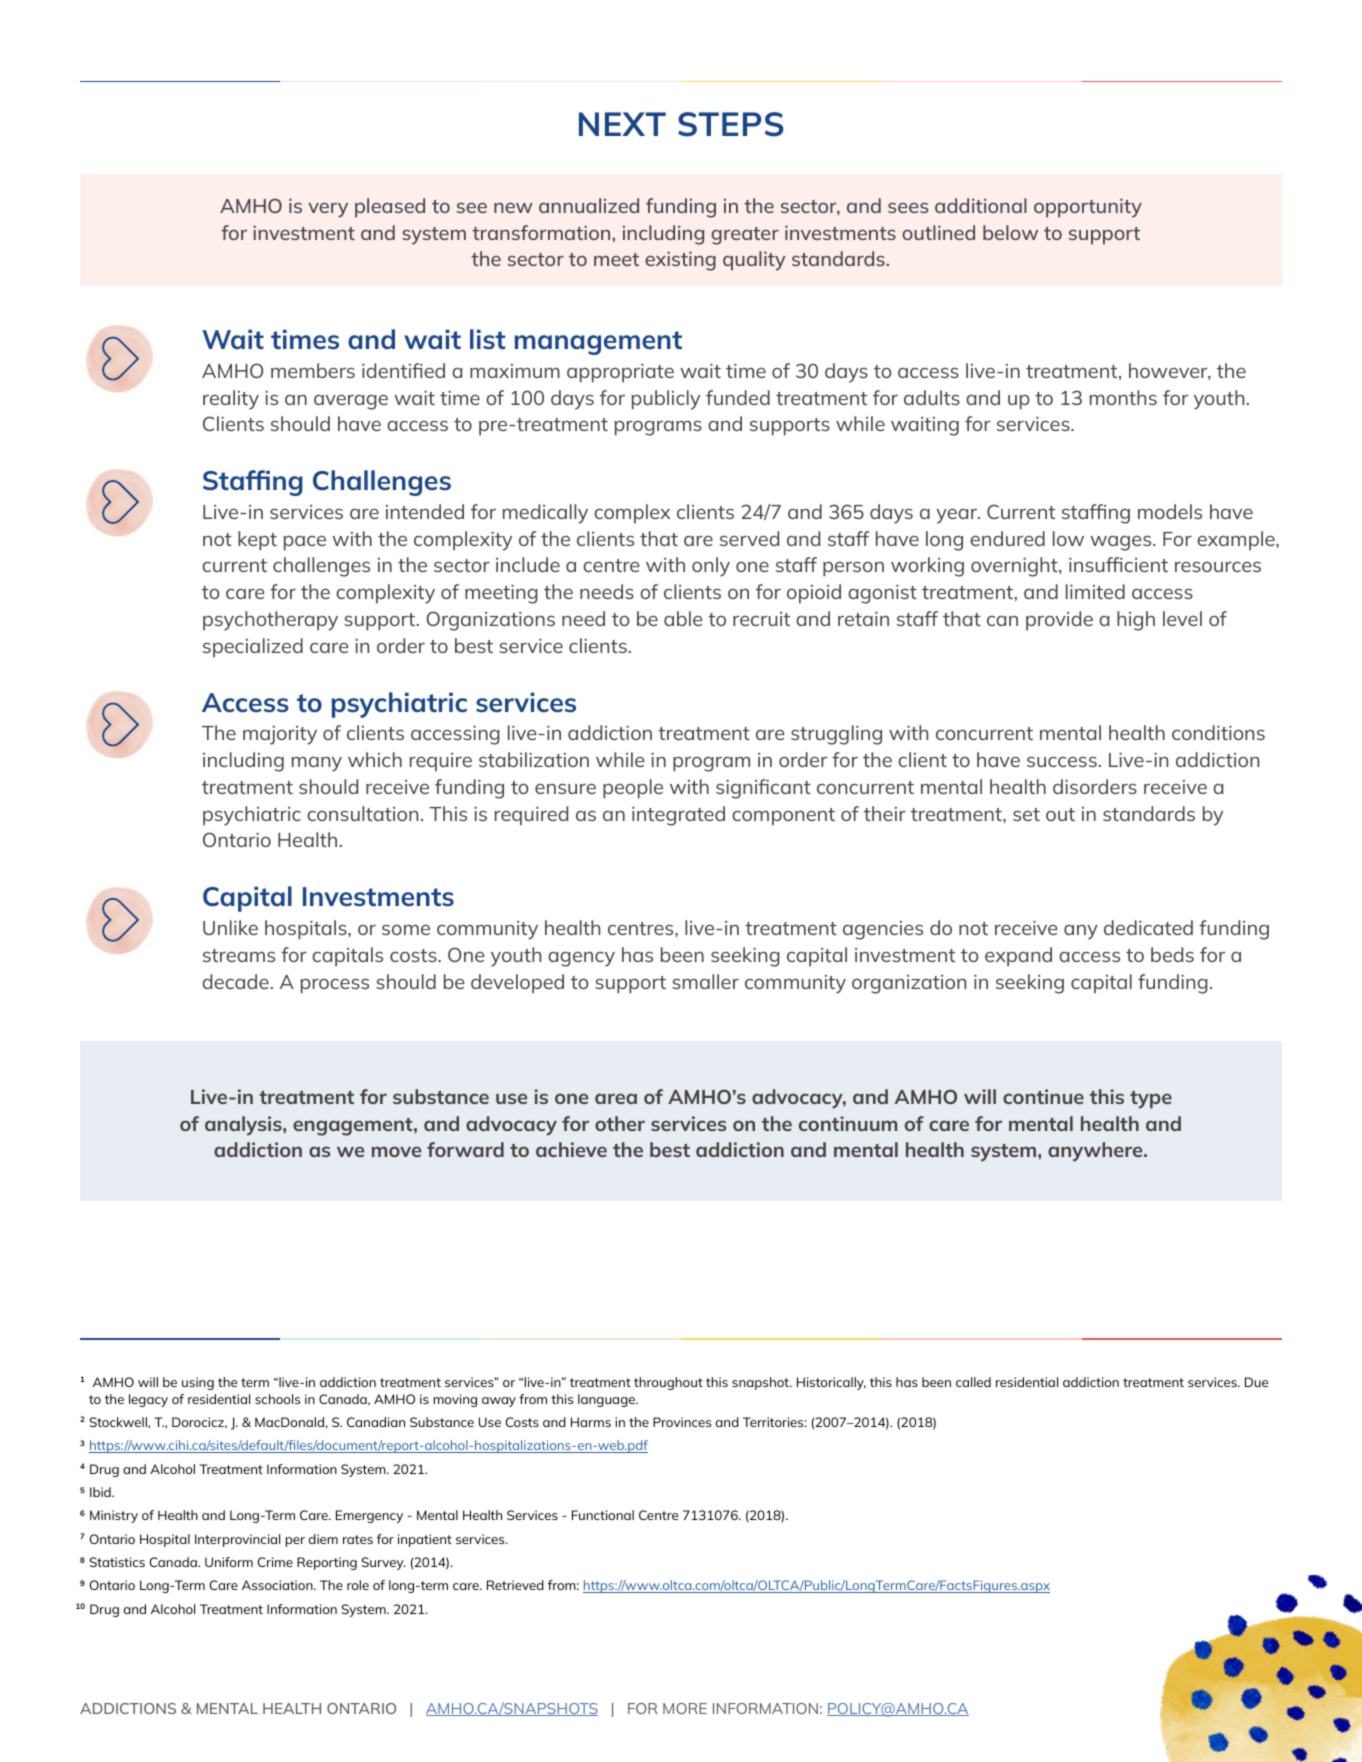 This image has width=1362, height=1762. I want to click on STEPS, so click(731, 124).
